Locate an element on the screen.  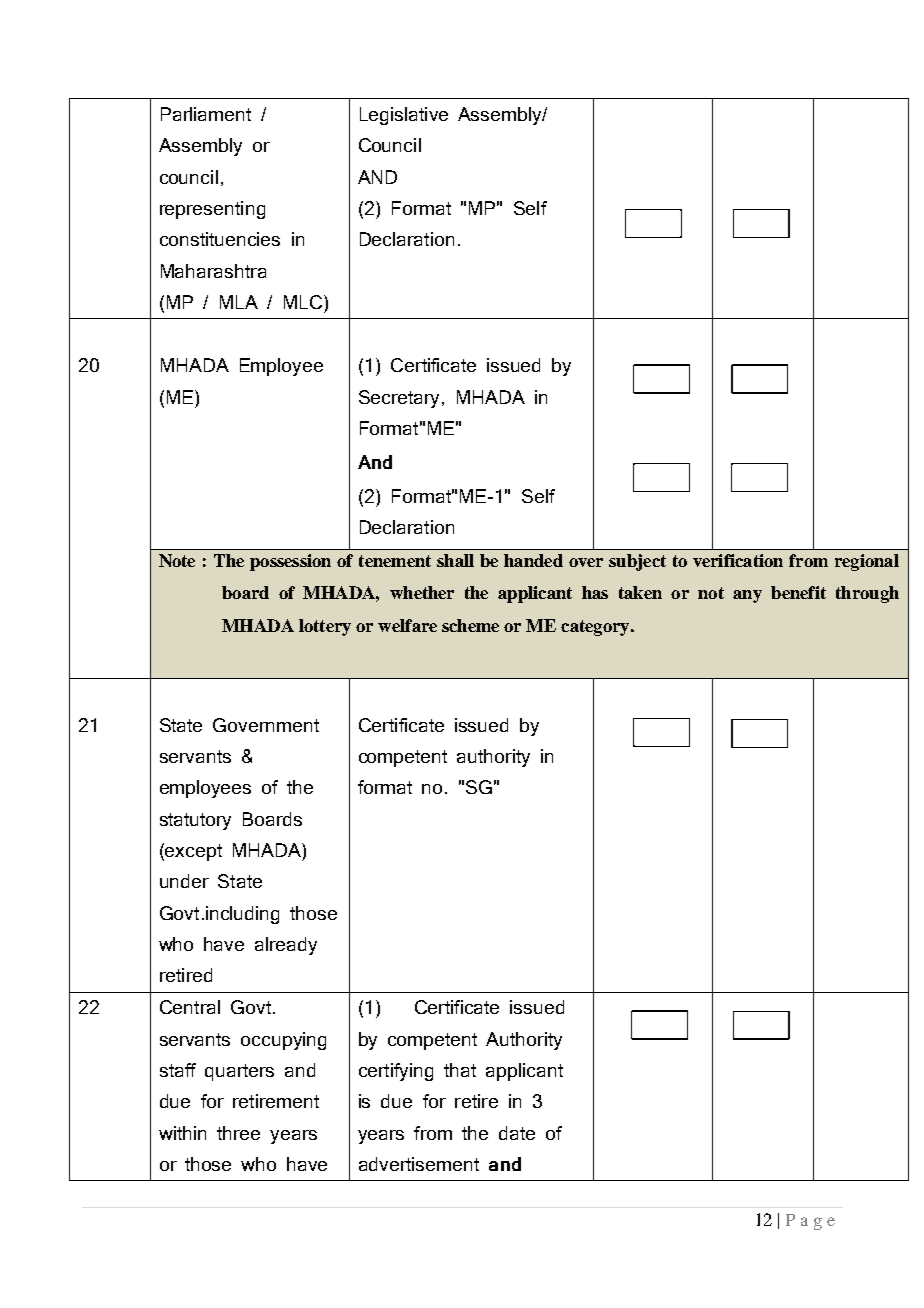
benefit is located at coordinates (798, 592).
